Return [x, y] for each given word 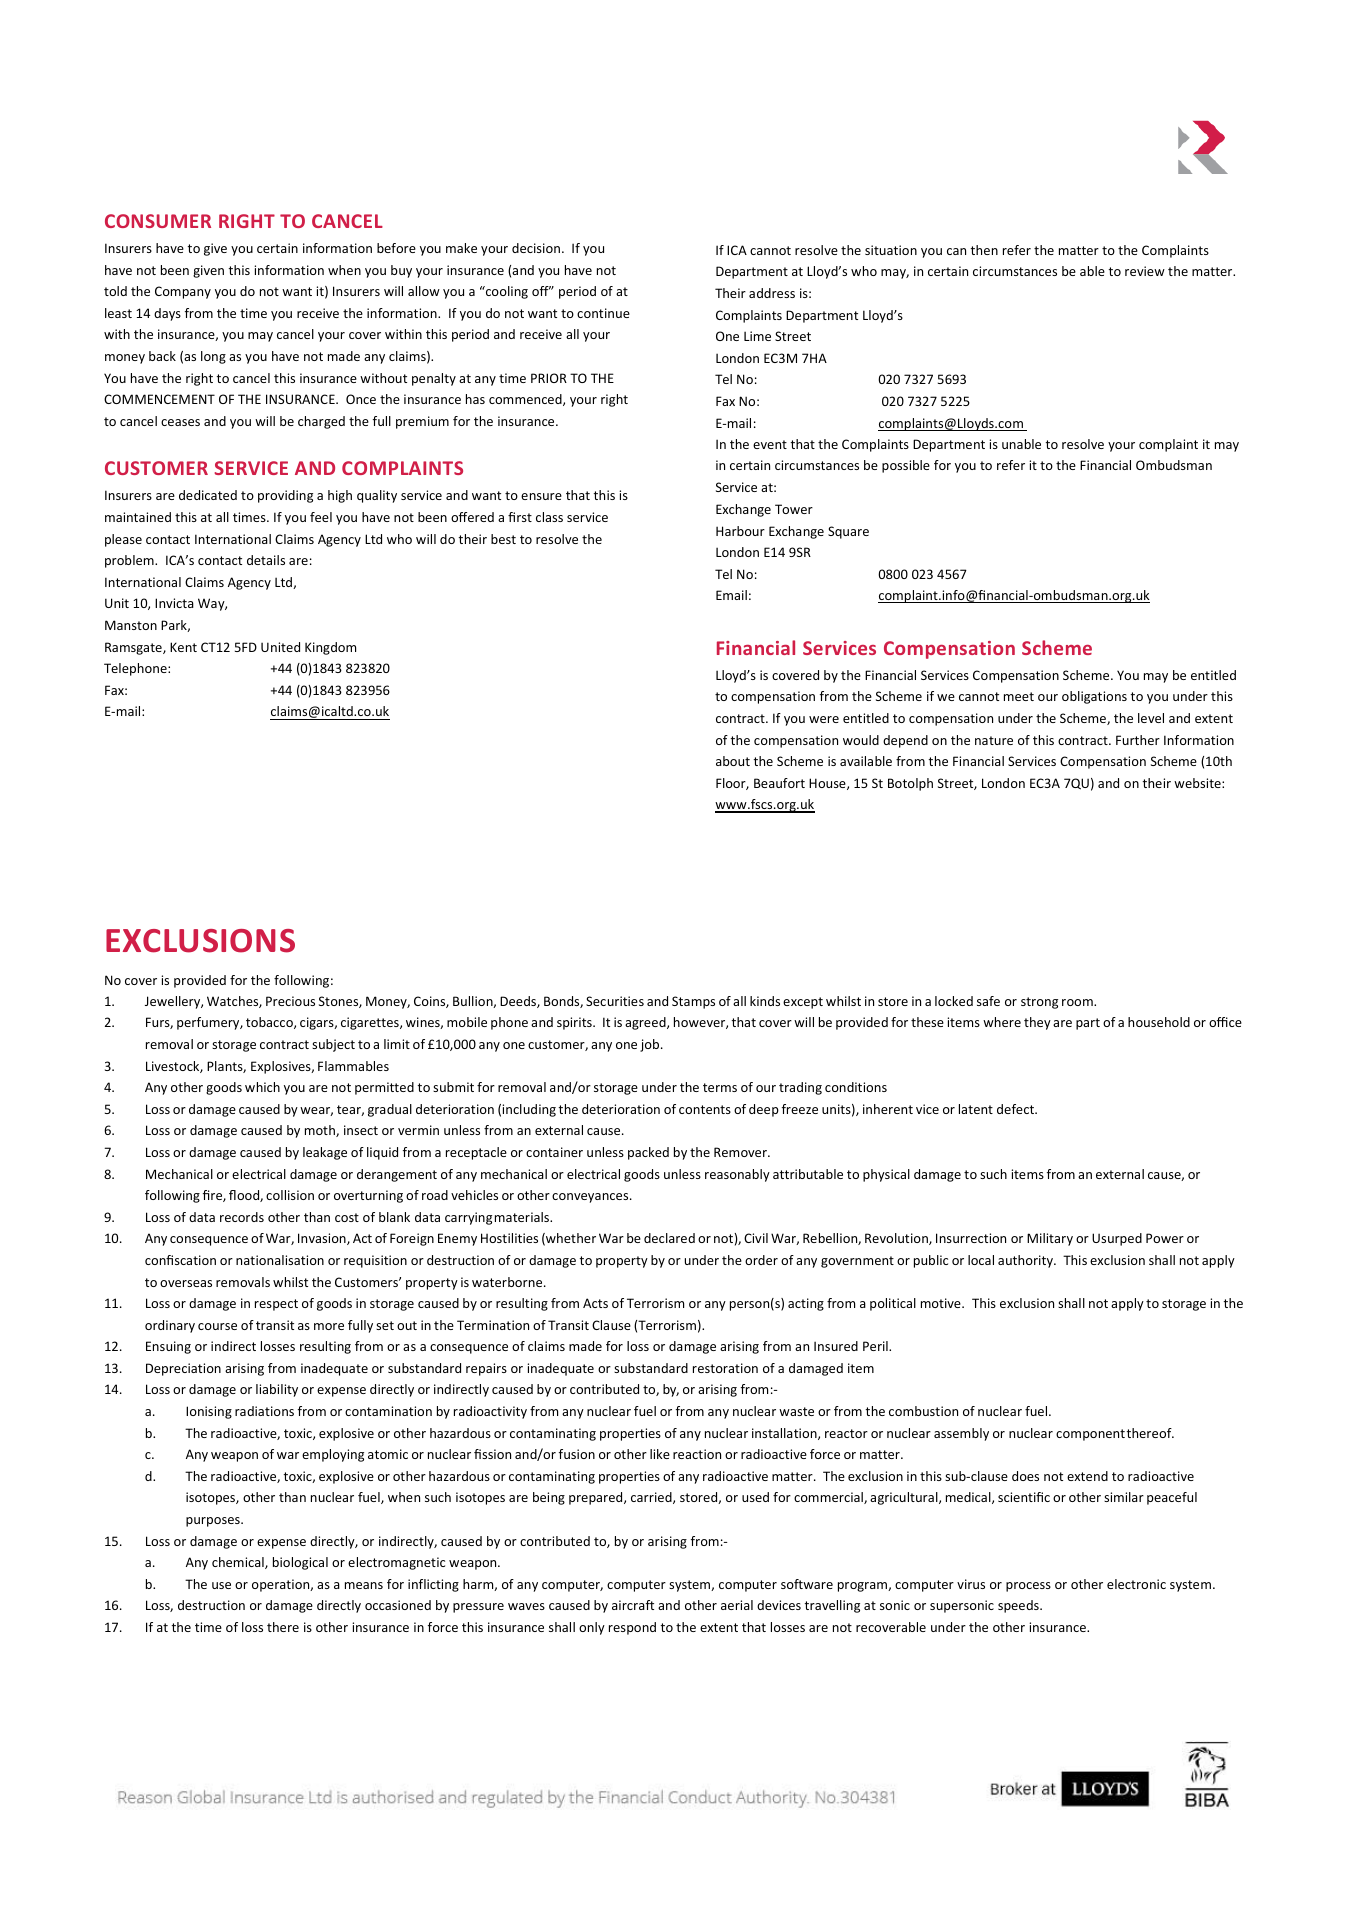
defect [1016, 1109]
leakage [325, 1153]
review [1145, 271]
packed [648, 1153]
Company [183, 292]
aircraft [633, 1605]
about [733, 761]
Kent [183, 647]
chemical [239, 1563]
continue [603, 313]
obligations [1094, 697]
